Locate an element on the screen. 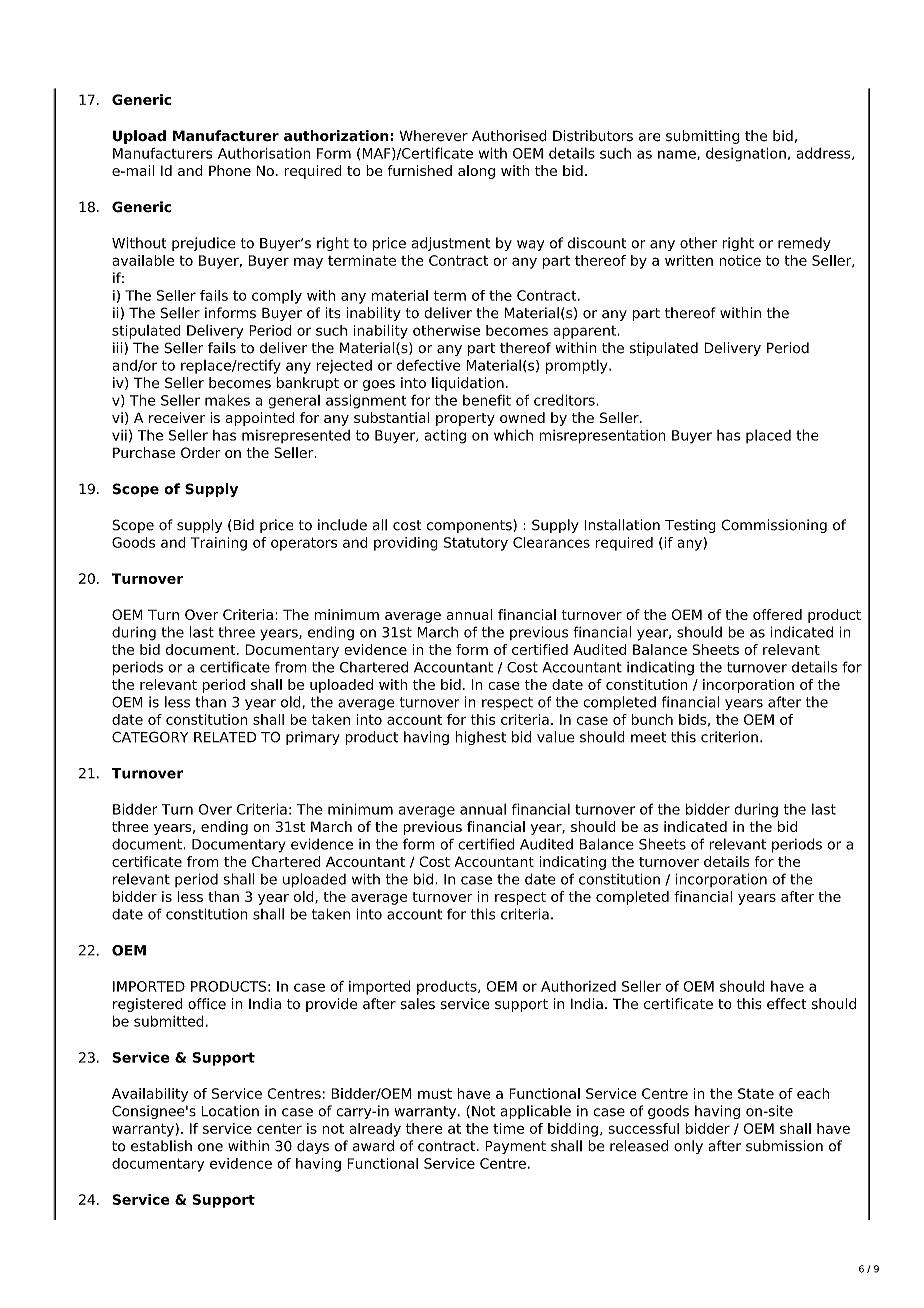 The width and height of the screenshot is (924, 1308). designation is located at coordinates (746, 154).
